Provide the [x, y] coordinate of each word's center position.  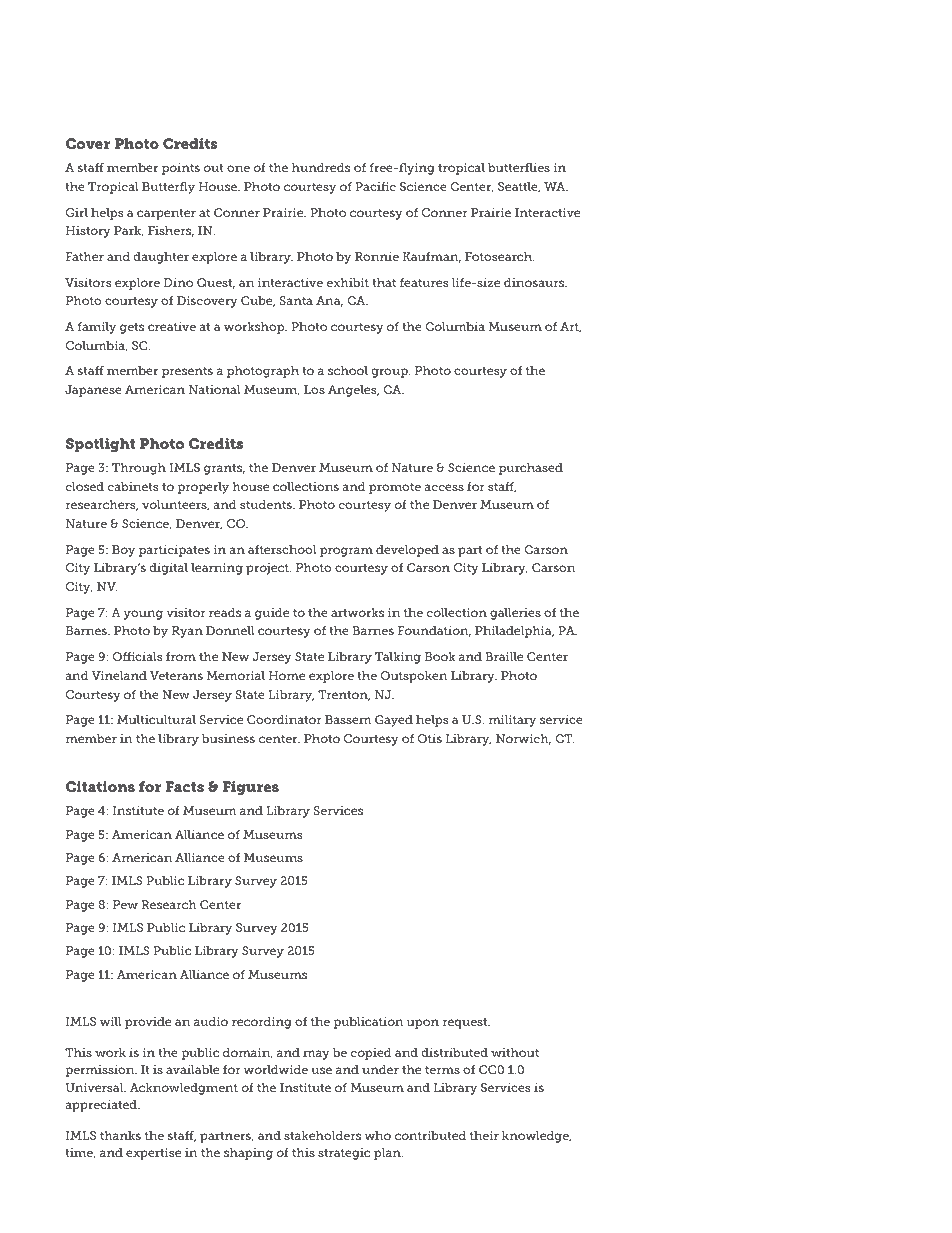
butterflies [519, 167]
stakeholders [322, 1135]
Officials [137, 656]
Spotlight [101, 445]
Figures [250, 788]
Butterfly [168, 188]
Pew [125, 904]
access [444, 487]
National [215, 389]
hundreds [321, 167]
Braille [504, 656]
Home [287, 675]
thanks [120, 1135]
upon [423, 1024]
